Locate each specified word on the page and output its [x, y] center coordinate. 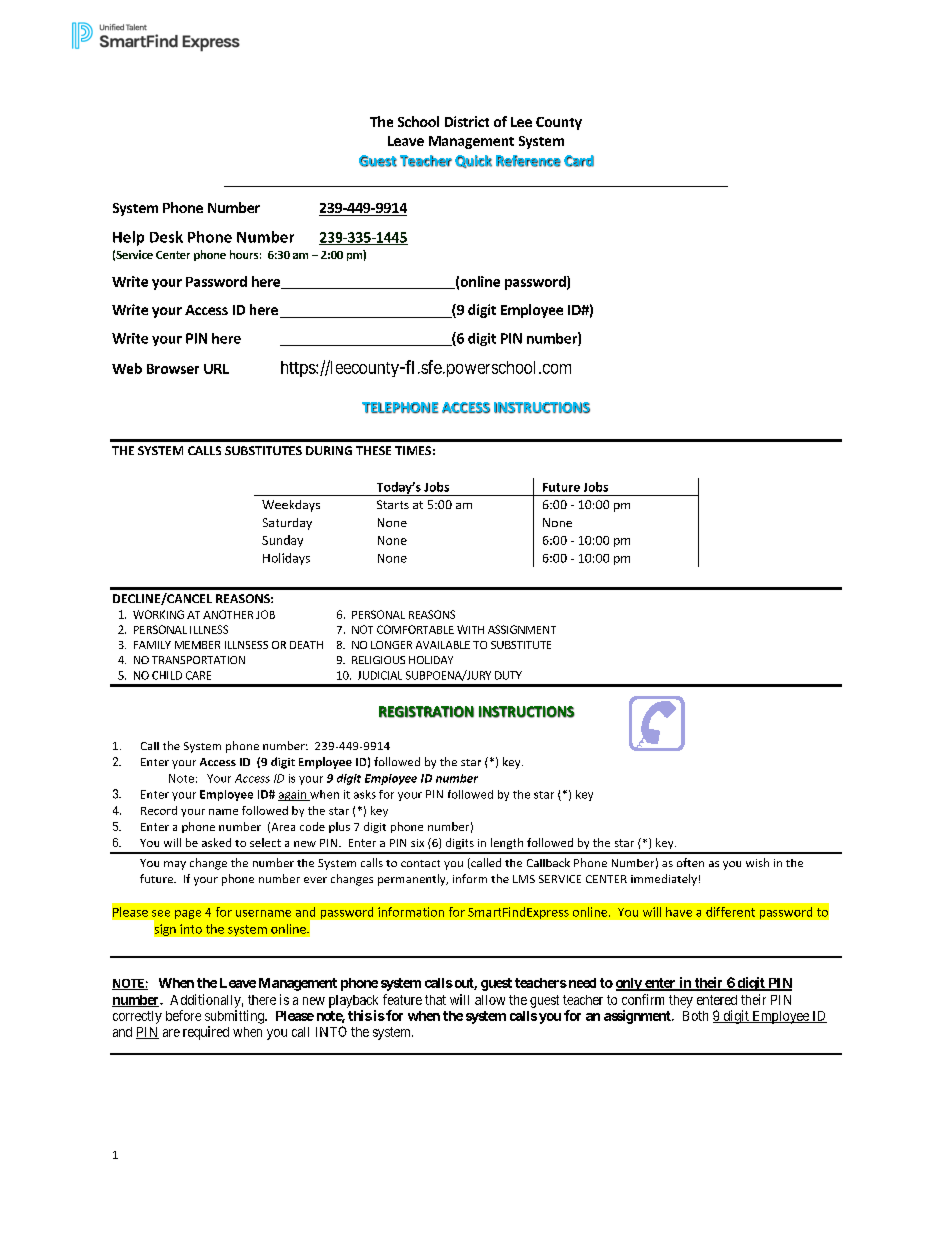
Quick [473, 161]
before [183, 1015]
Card [579, 161]
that [435, 1000]
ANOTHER [228, 614]
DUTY [508, 675]
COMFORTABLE [415, 629]
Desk [166, 237]
